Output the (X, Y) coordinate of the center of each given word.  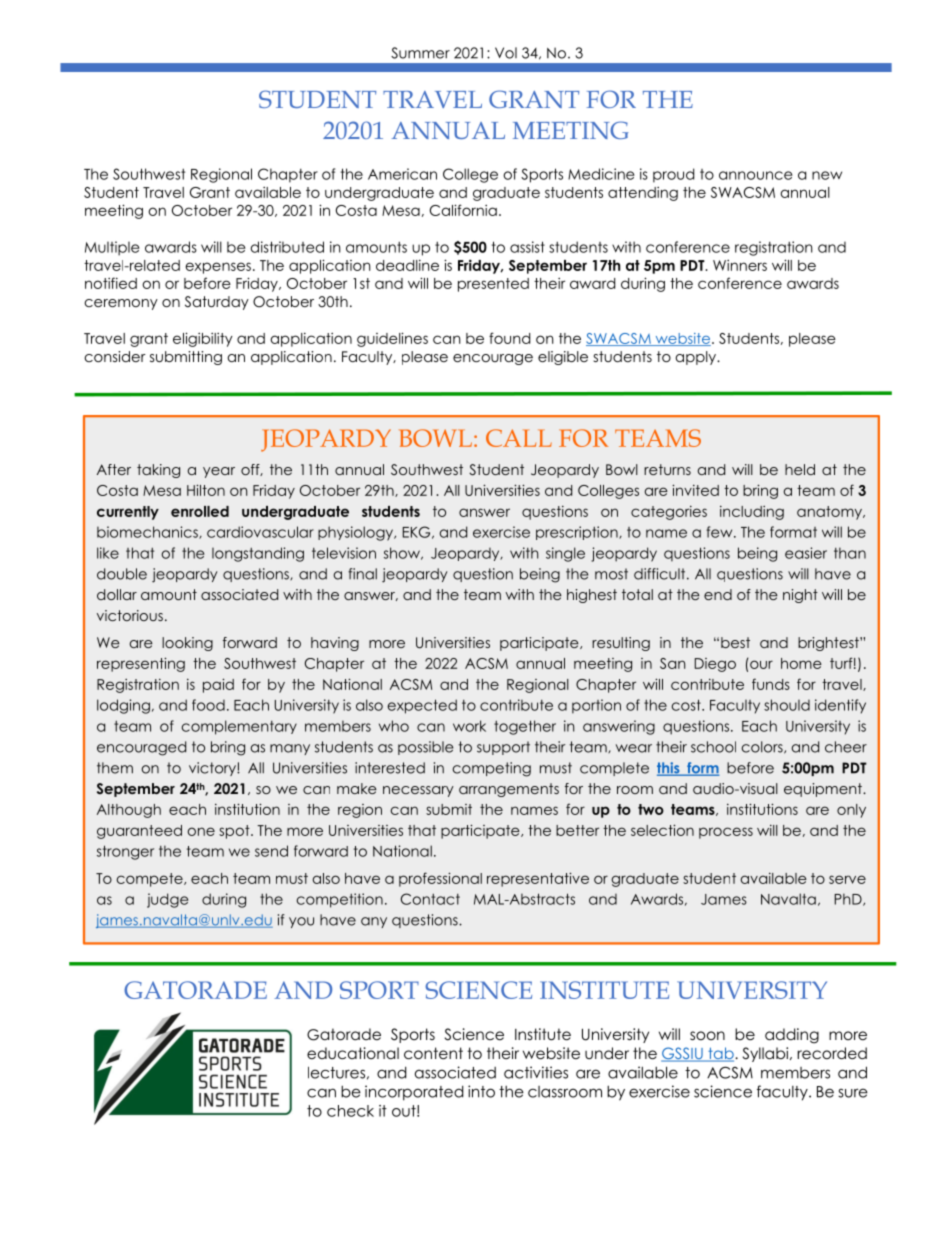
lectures (336, 1072)
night (800, 596)
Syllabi (767, 1054)
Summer (420, 53)
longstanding (258, 554)
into (481, 1091)
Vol (506, 53)
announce (755, 175)
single (565, 554)
